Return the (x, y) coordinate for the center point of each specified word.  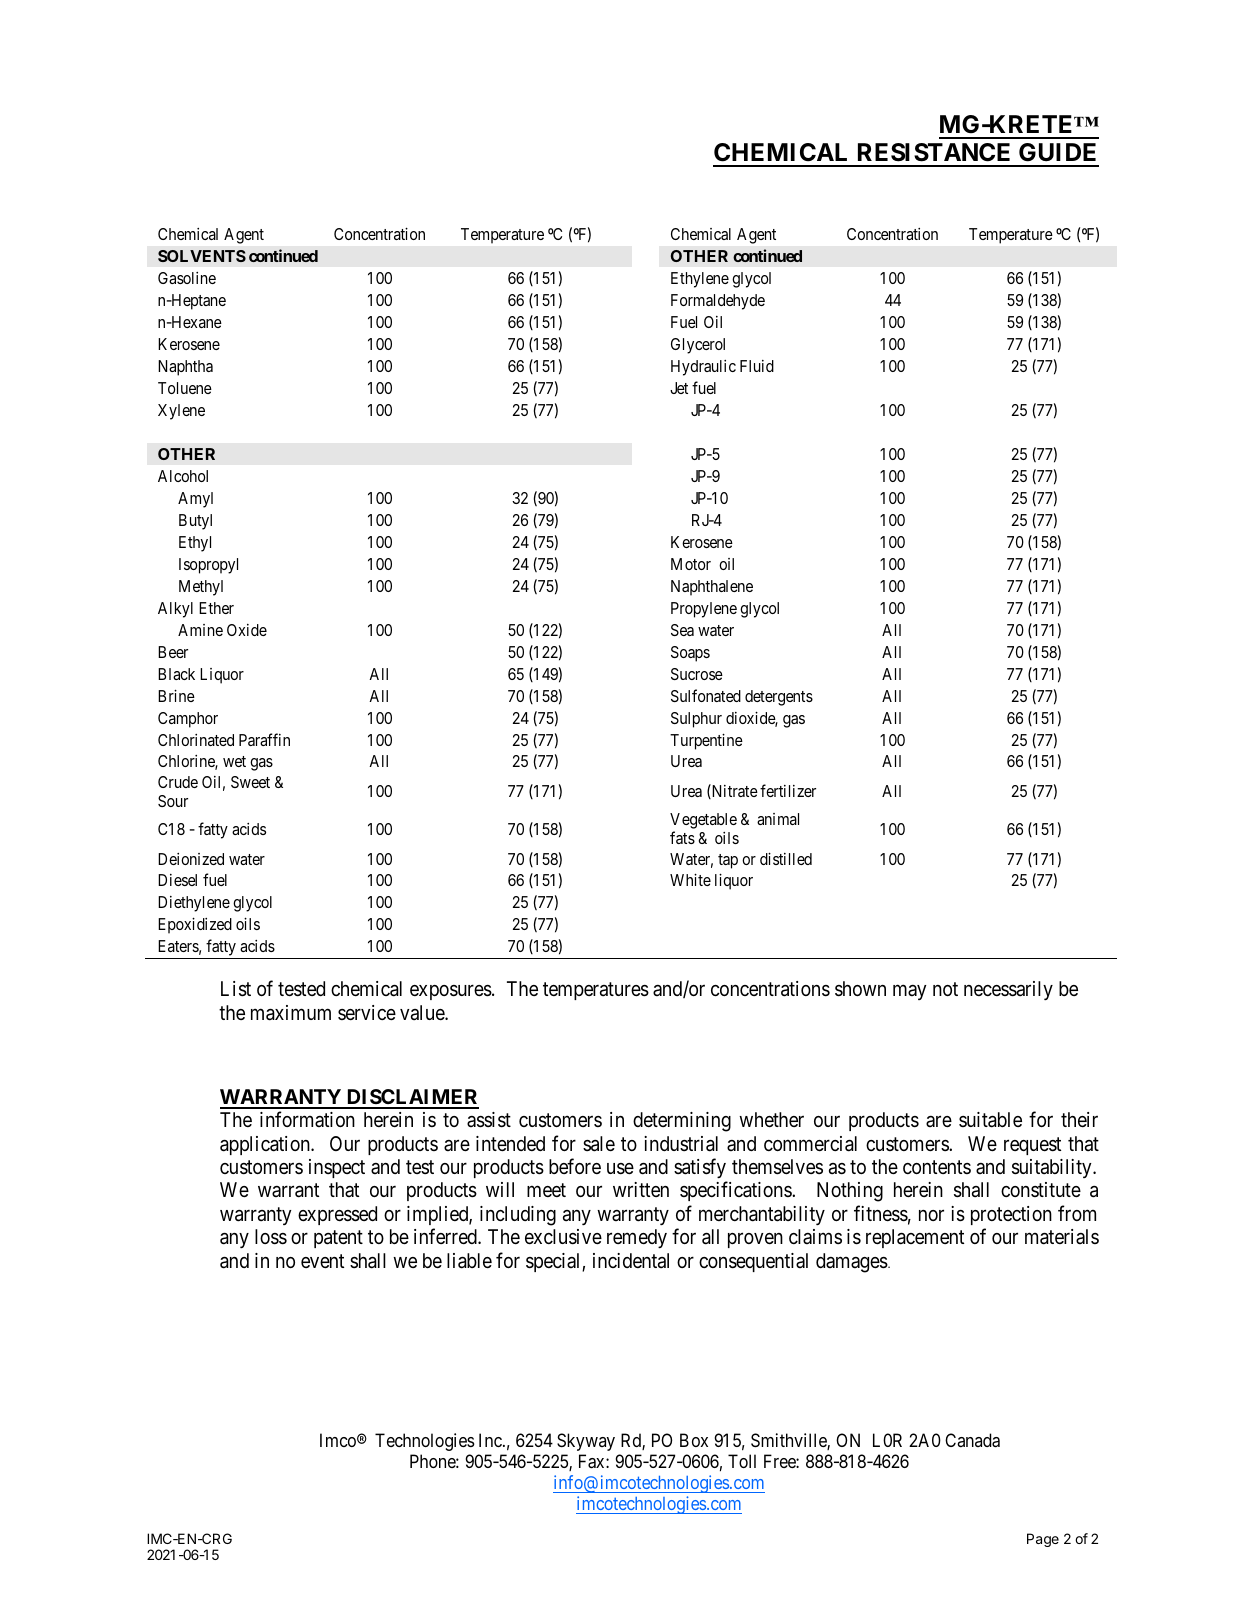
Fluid (757, 366)
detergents (779, 698)
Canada (972, 1440)
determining (682, 1122)
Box (694, 1440)
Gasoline (187, 278)
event (322, 1261)
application (266, 1145)
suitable (990, 1120)
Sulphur (696, 720)
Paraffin (264, 739)
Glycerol (698, 346)
